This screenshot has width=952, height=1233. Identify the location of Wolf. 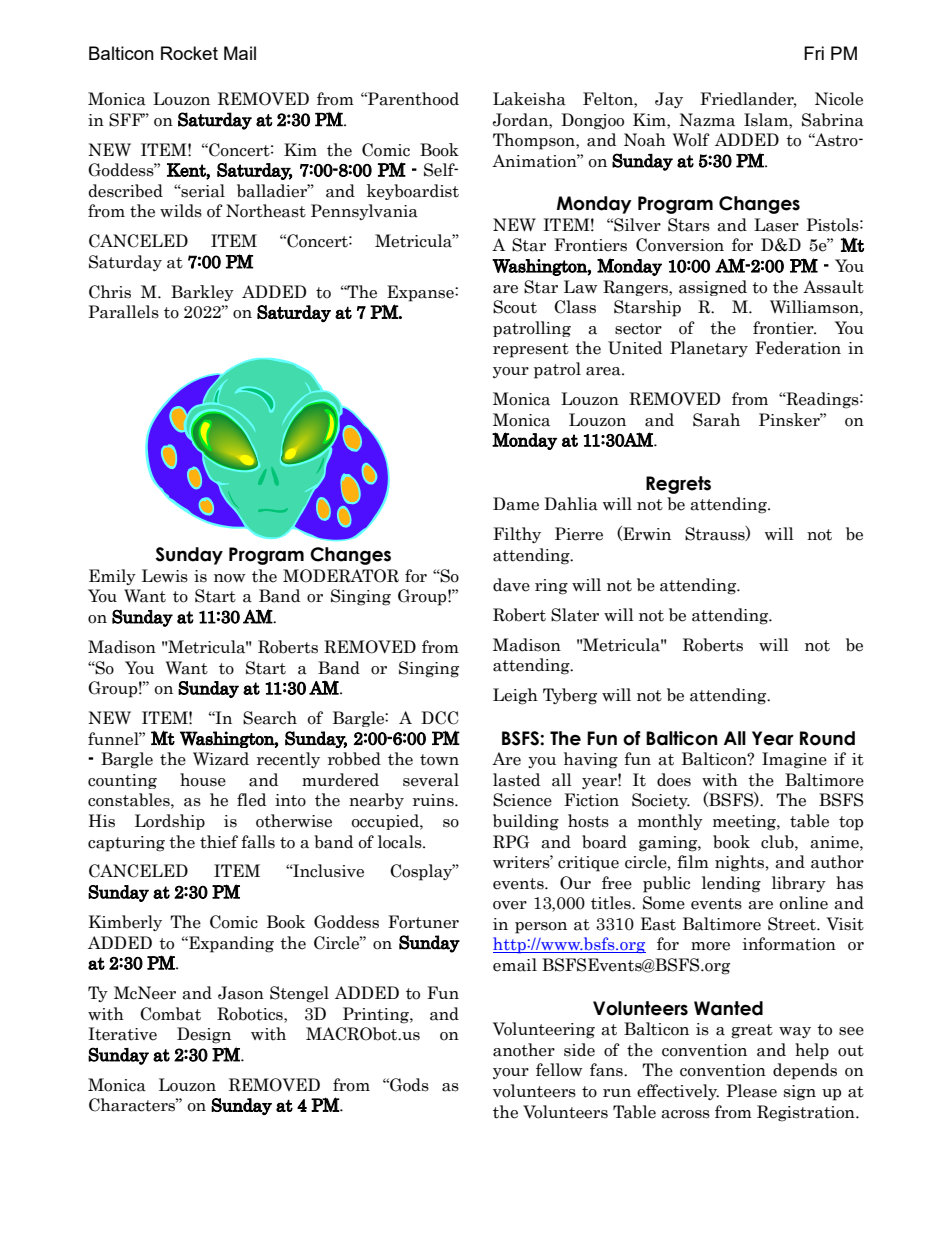
(691, 140).
